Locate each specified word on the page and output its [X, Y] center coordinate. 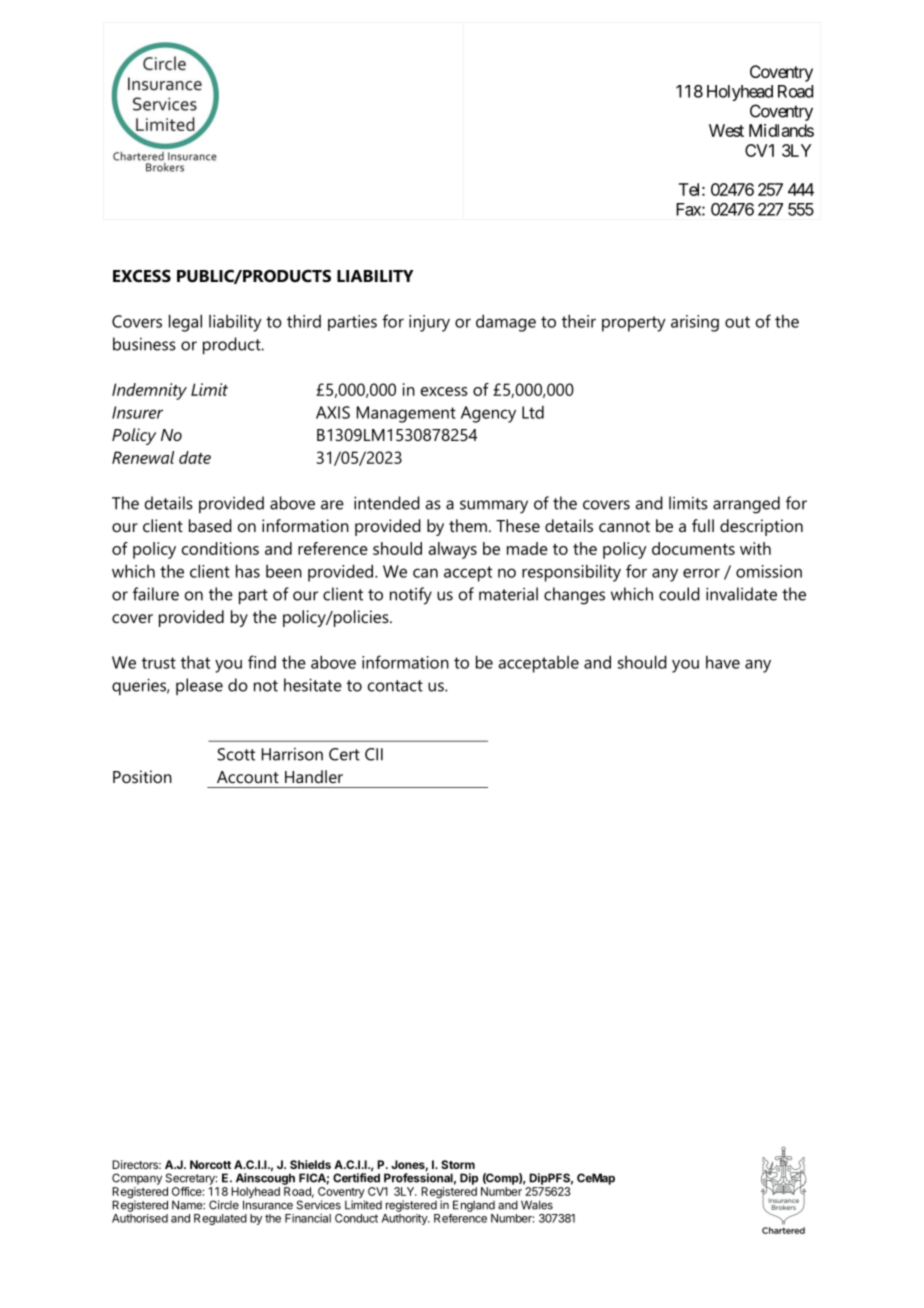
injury [429, 323]
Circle [224, 1205]
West [726, 130]
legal [185, 323]
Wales [537, 1205]
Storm [458, 1164]
